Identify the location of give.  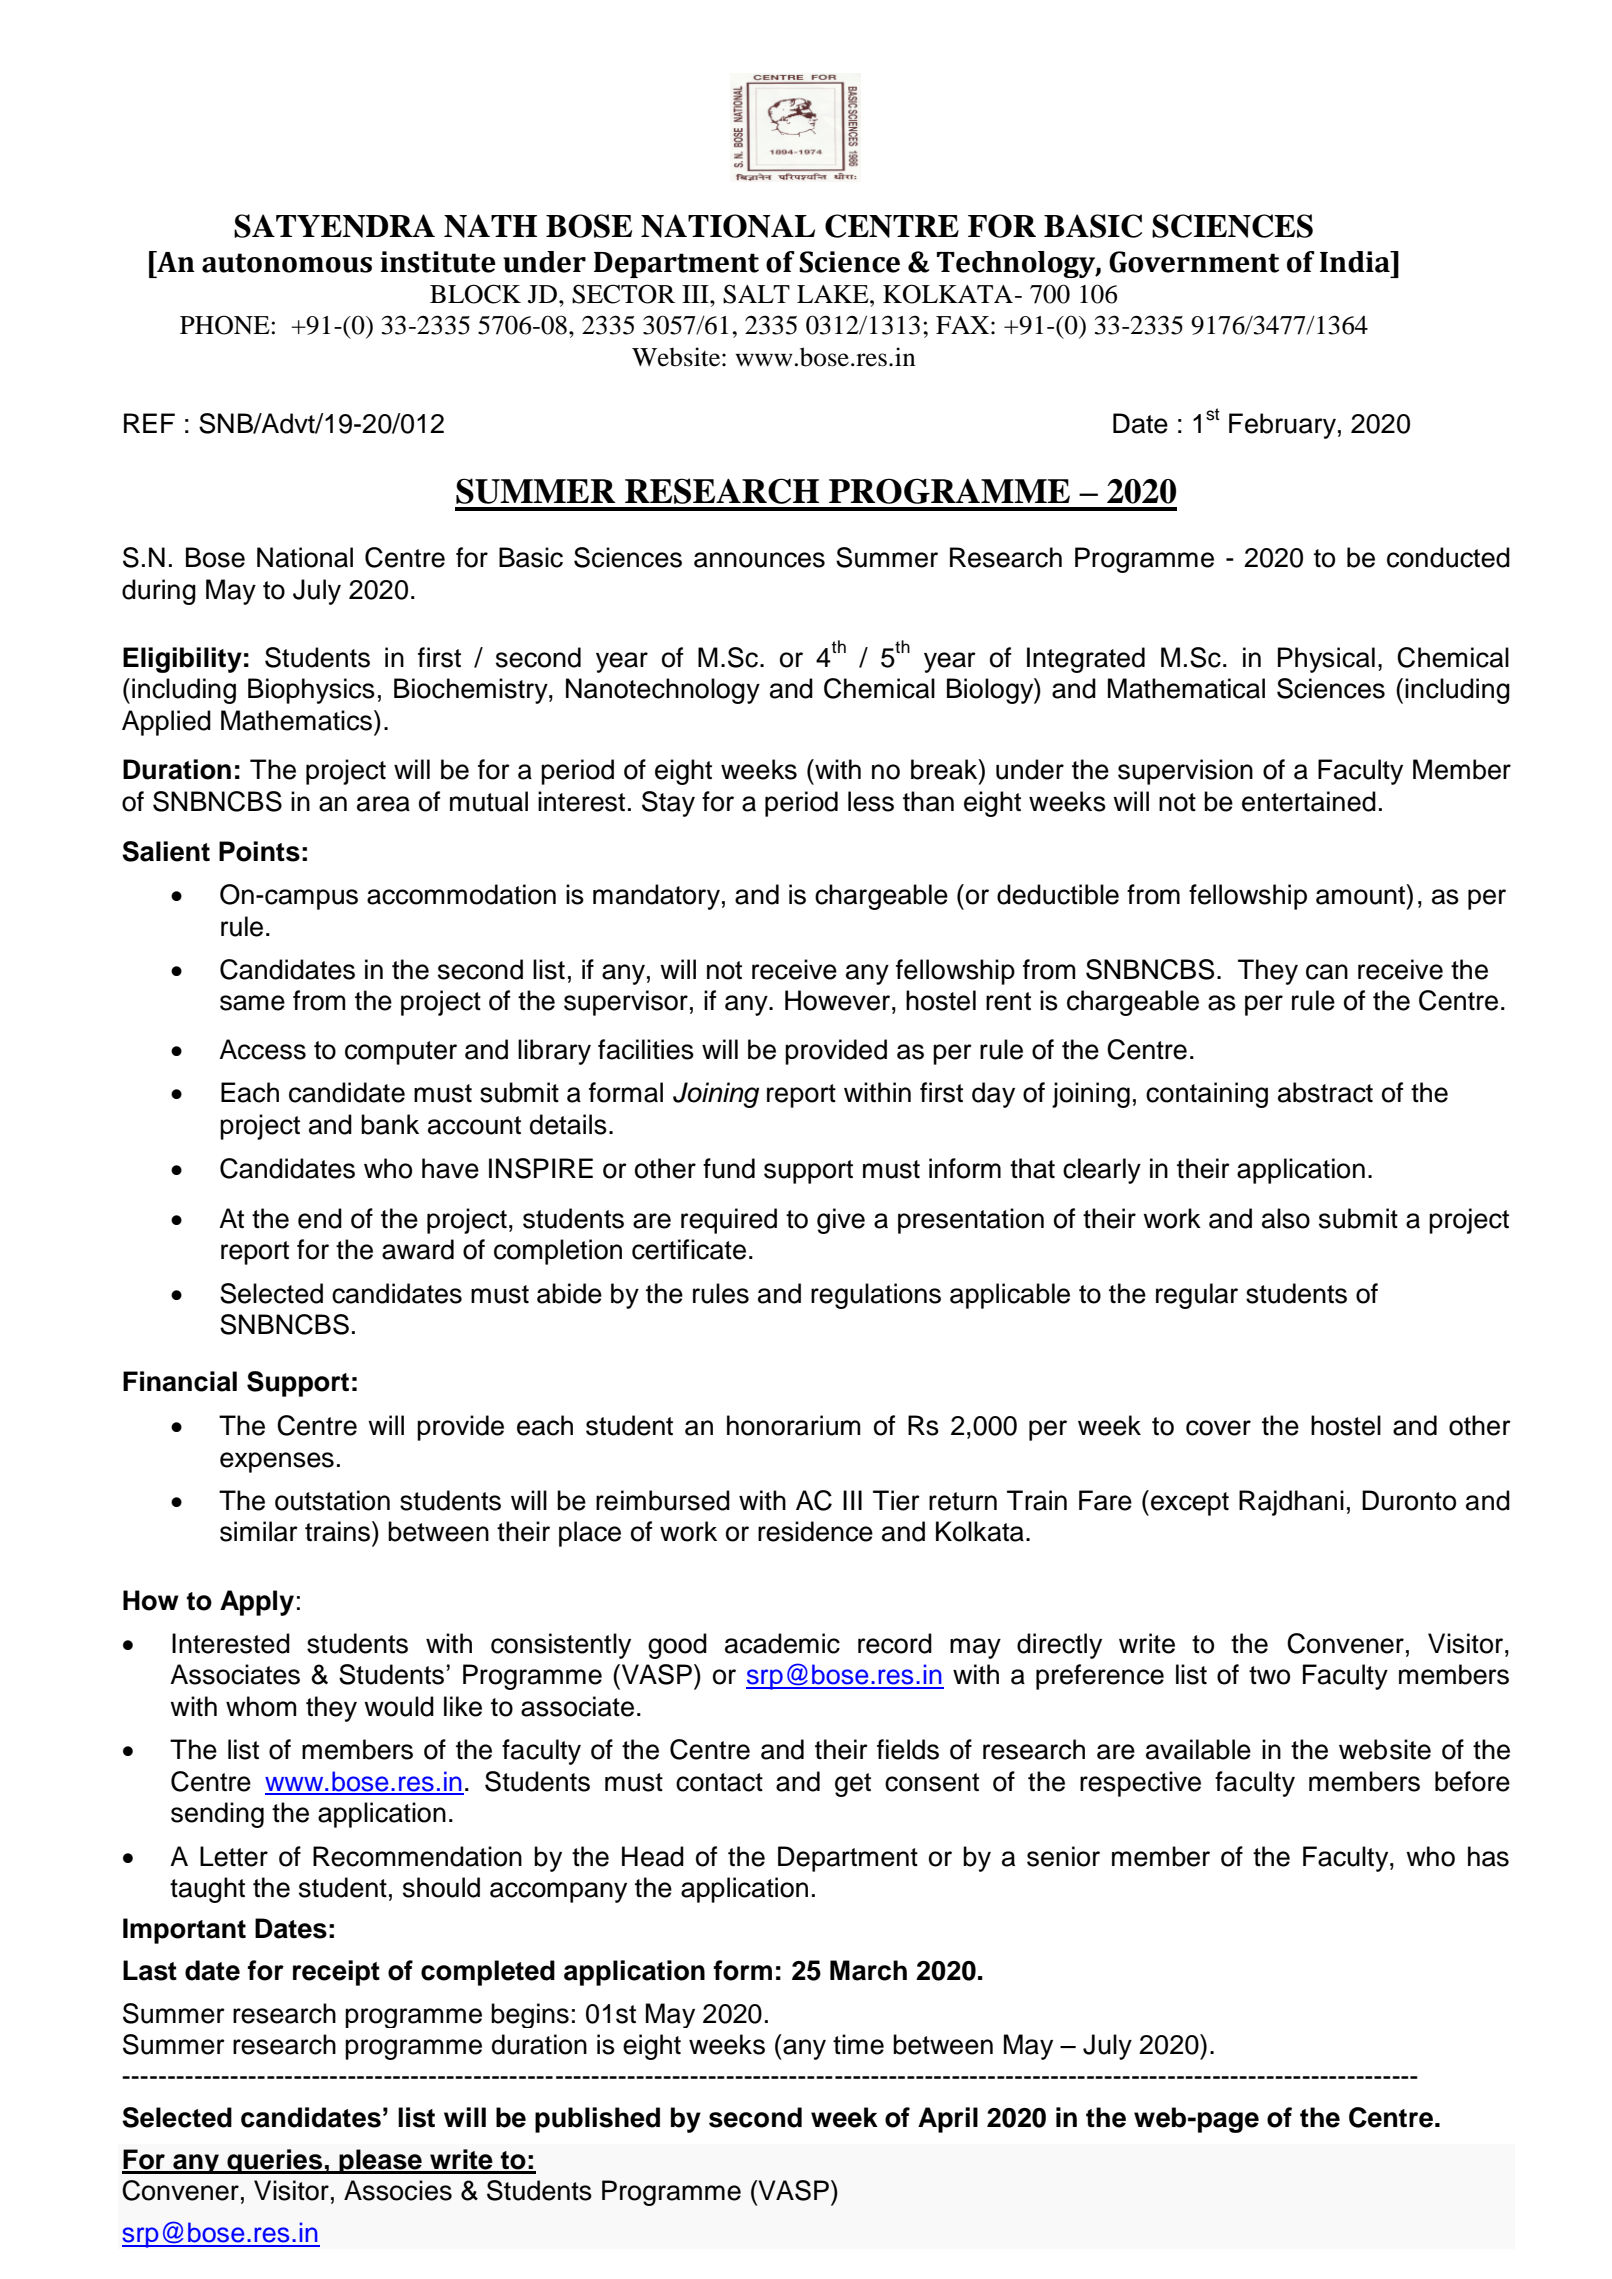
(841, 1221).
